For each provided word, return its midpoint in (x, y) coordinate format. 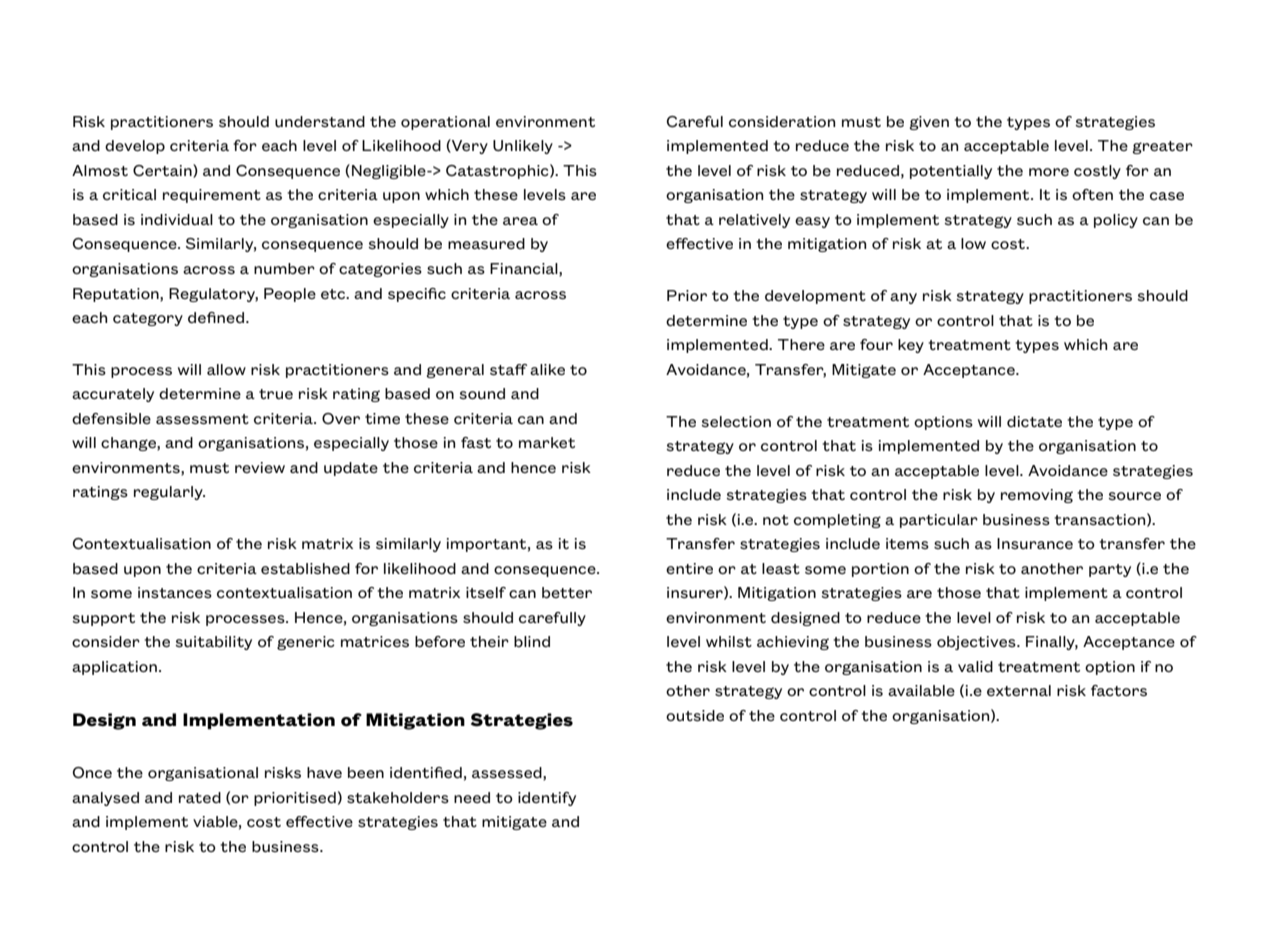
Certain (163, 171)
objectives (977, 643)
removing (1037, 496)
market (547, 442)
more (1049, 172)
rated (200, 797)
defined (217, 317)
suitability (213, 643)
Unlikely (523, 147)
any (903, 298)
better (567, 592)
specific (417, 295)
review (260, 467)
